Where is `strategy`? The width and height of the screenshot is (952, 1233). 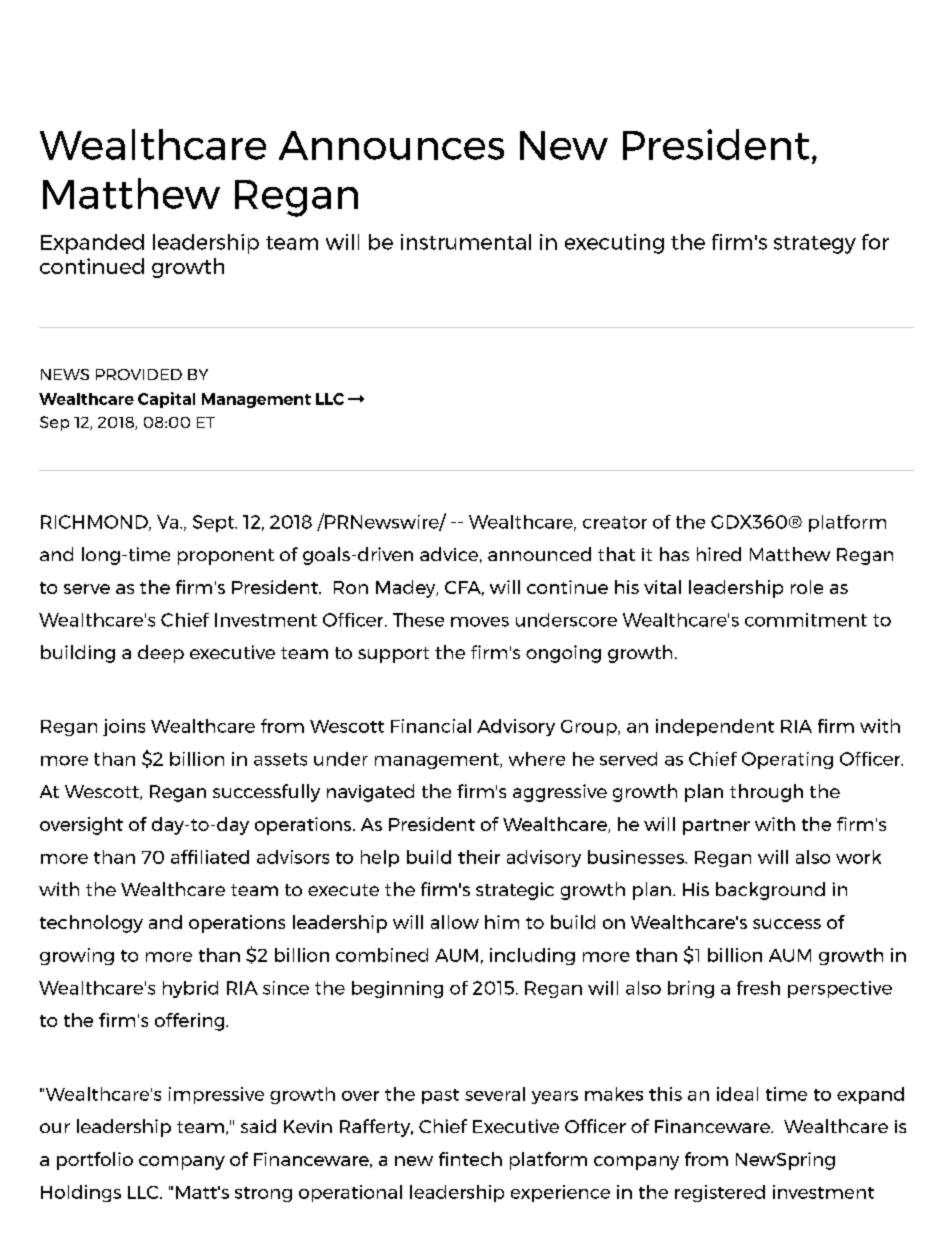
strategy is located at coordinates (815, 245).
